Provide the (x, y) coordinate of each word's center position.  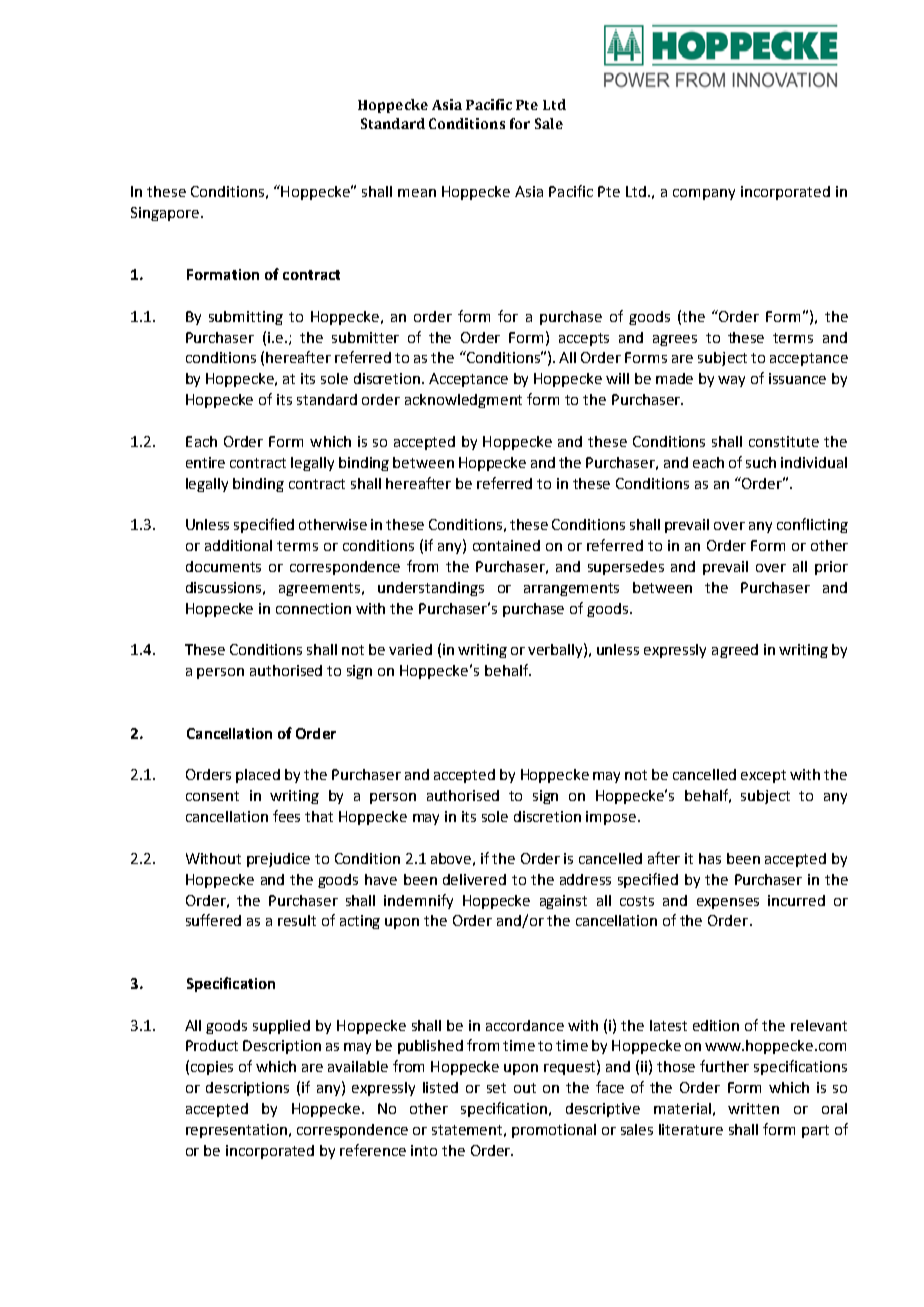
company (704, 194)
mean (417, 193)
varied (410, 649)
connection (313, 608)
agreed (735, 651)
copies (212, 1068)
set (496, 1088)
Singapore (165, 214)
